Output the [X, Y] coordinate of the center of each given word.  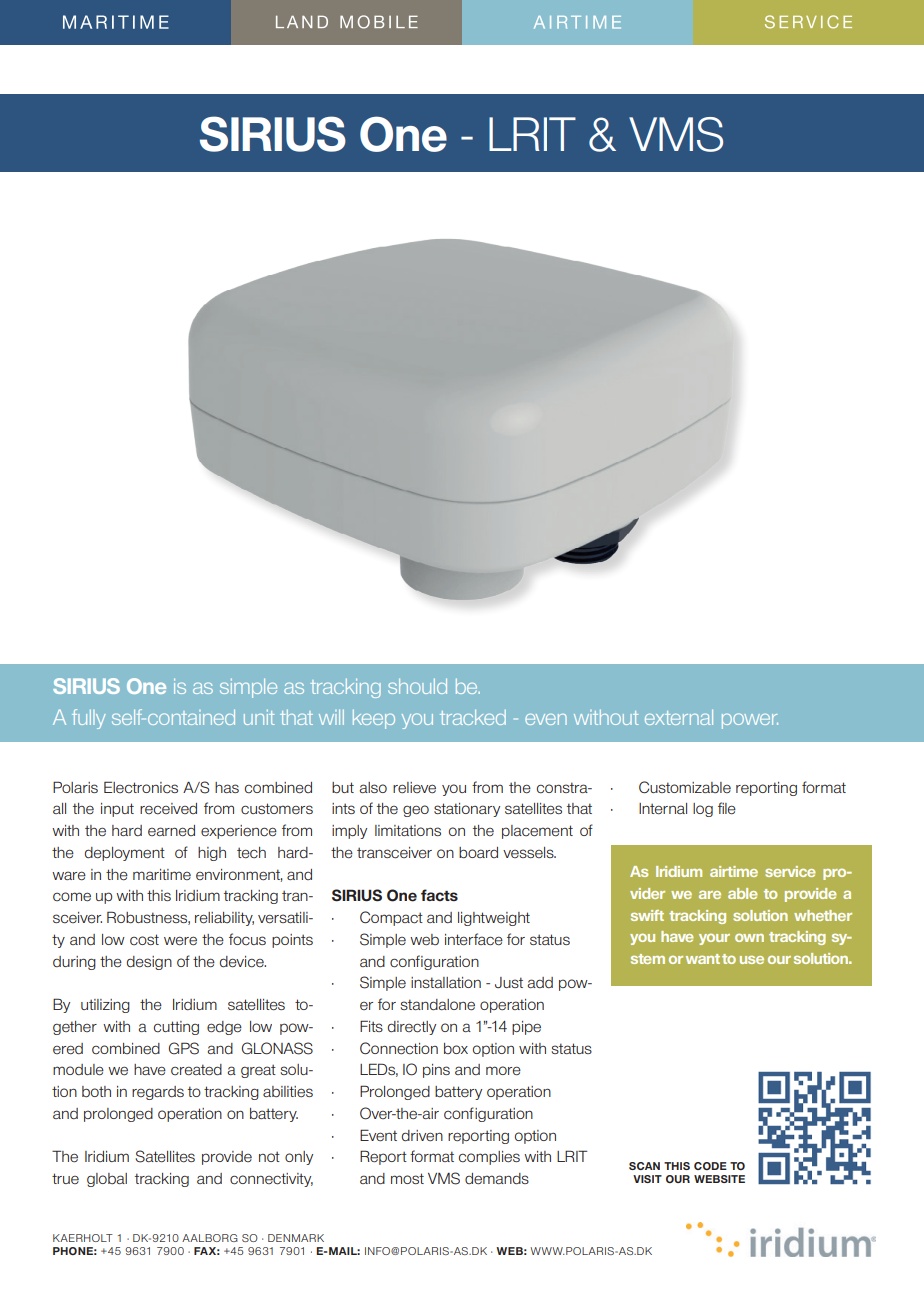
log [703, 810]
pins [436, 1071]
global [107, 1180]
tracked [473, 717]
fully [89, 719]
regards [158, 1093]
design [149, 963]
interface [474, 939]
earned [171, 831]
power [750, 721]
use [752, 960]
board [478, 853]
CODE [710, 1166]
